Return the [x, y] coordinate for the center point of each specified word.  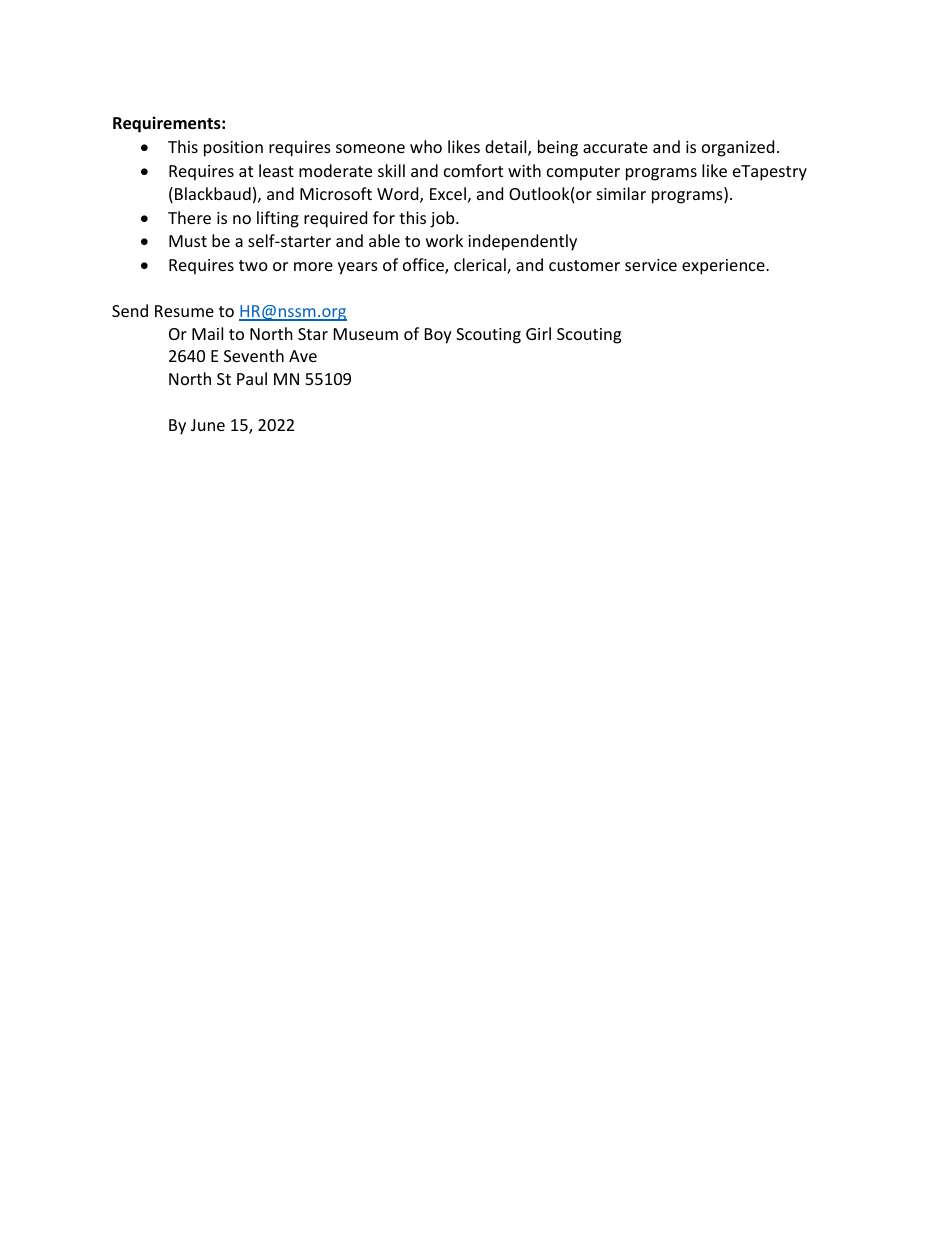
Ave [303, 356]
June [208, 425]
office [424, 266]
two [253, 265]
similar [621, 193]
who [426, 146]
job [443, 219]
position [233, 149]
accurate [615, 147]
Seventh [254, 355]
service [651, 265]
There [189, 217]
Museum [366, 334]
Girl [538, 333]
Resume [184, 311]
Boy [438, 336]
